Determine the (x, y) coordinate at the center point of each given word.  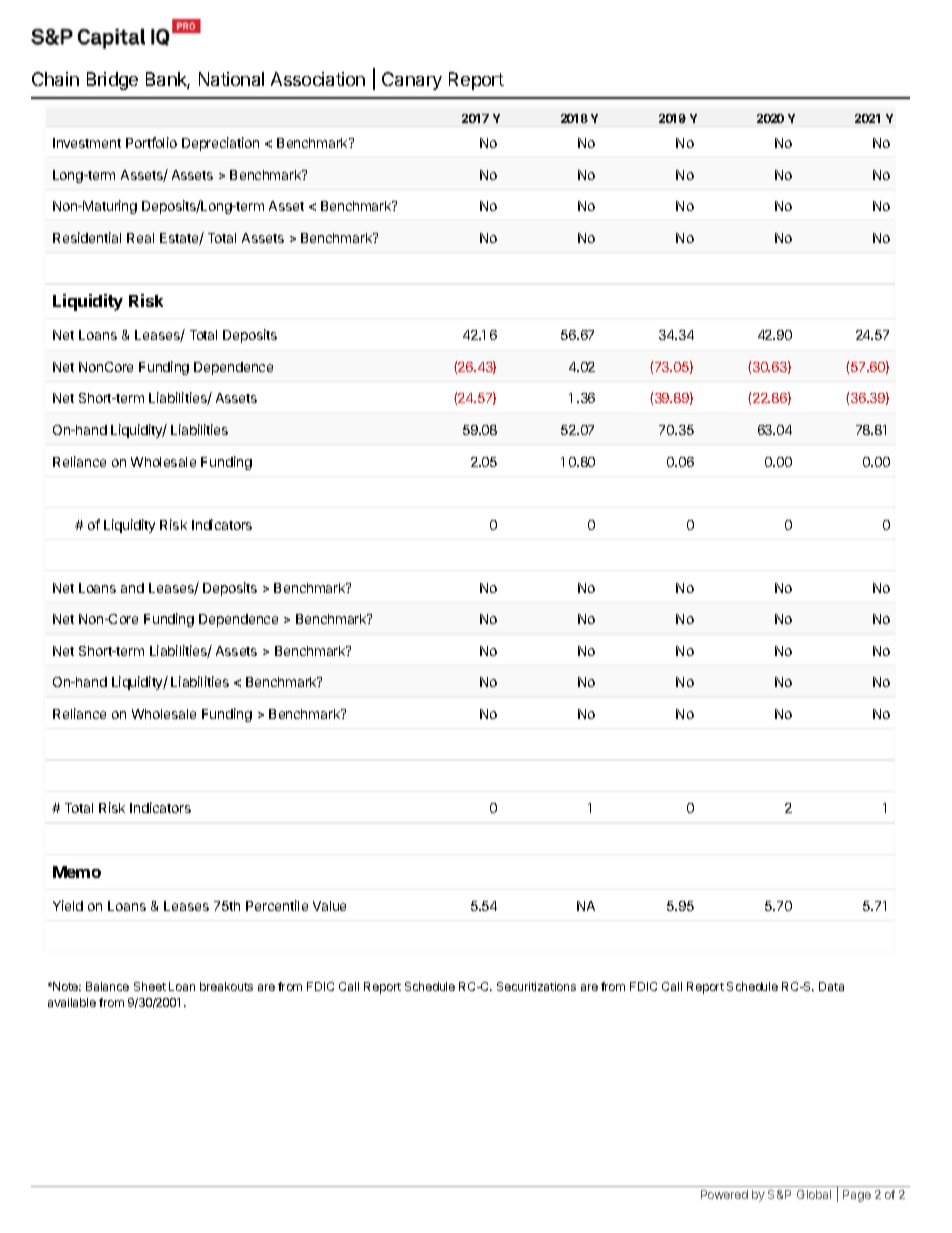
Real (140, 238)
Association (318, 79)
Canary (412, 81)
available (72, 1002)
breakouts (226, 986)
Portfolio (151, 142)
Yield (68, 905)
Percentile (277, 905)
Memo (77, 872)
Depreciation (220, 144)
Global (814, 1194)
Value (329, 906)
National (231, 79)
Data (831, 986)
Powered (724, 1194)
